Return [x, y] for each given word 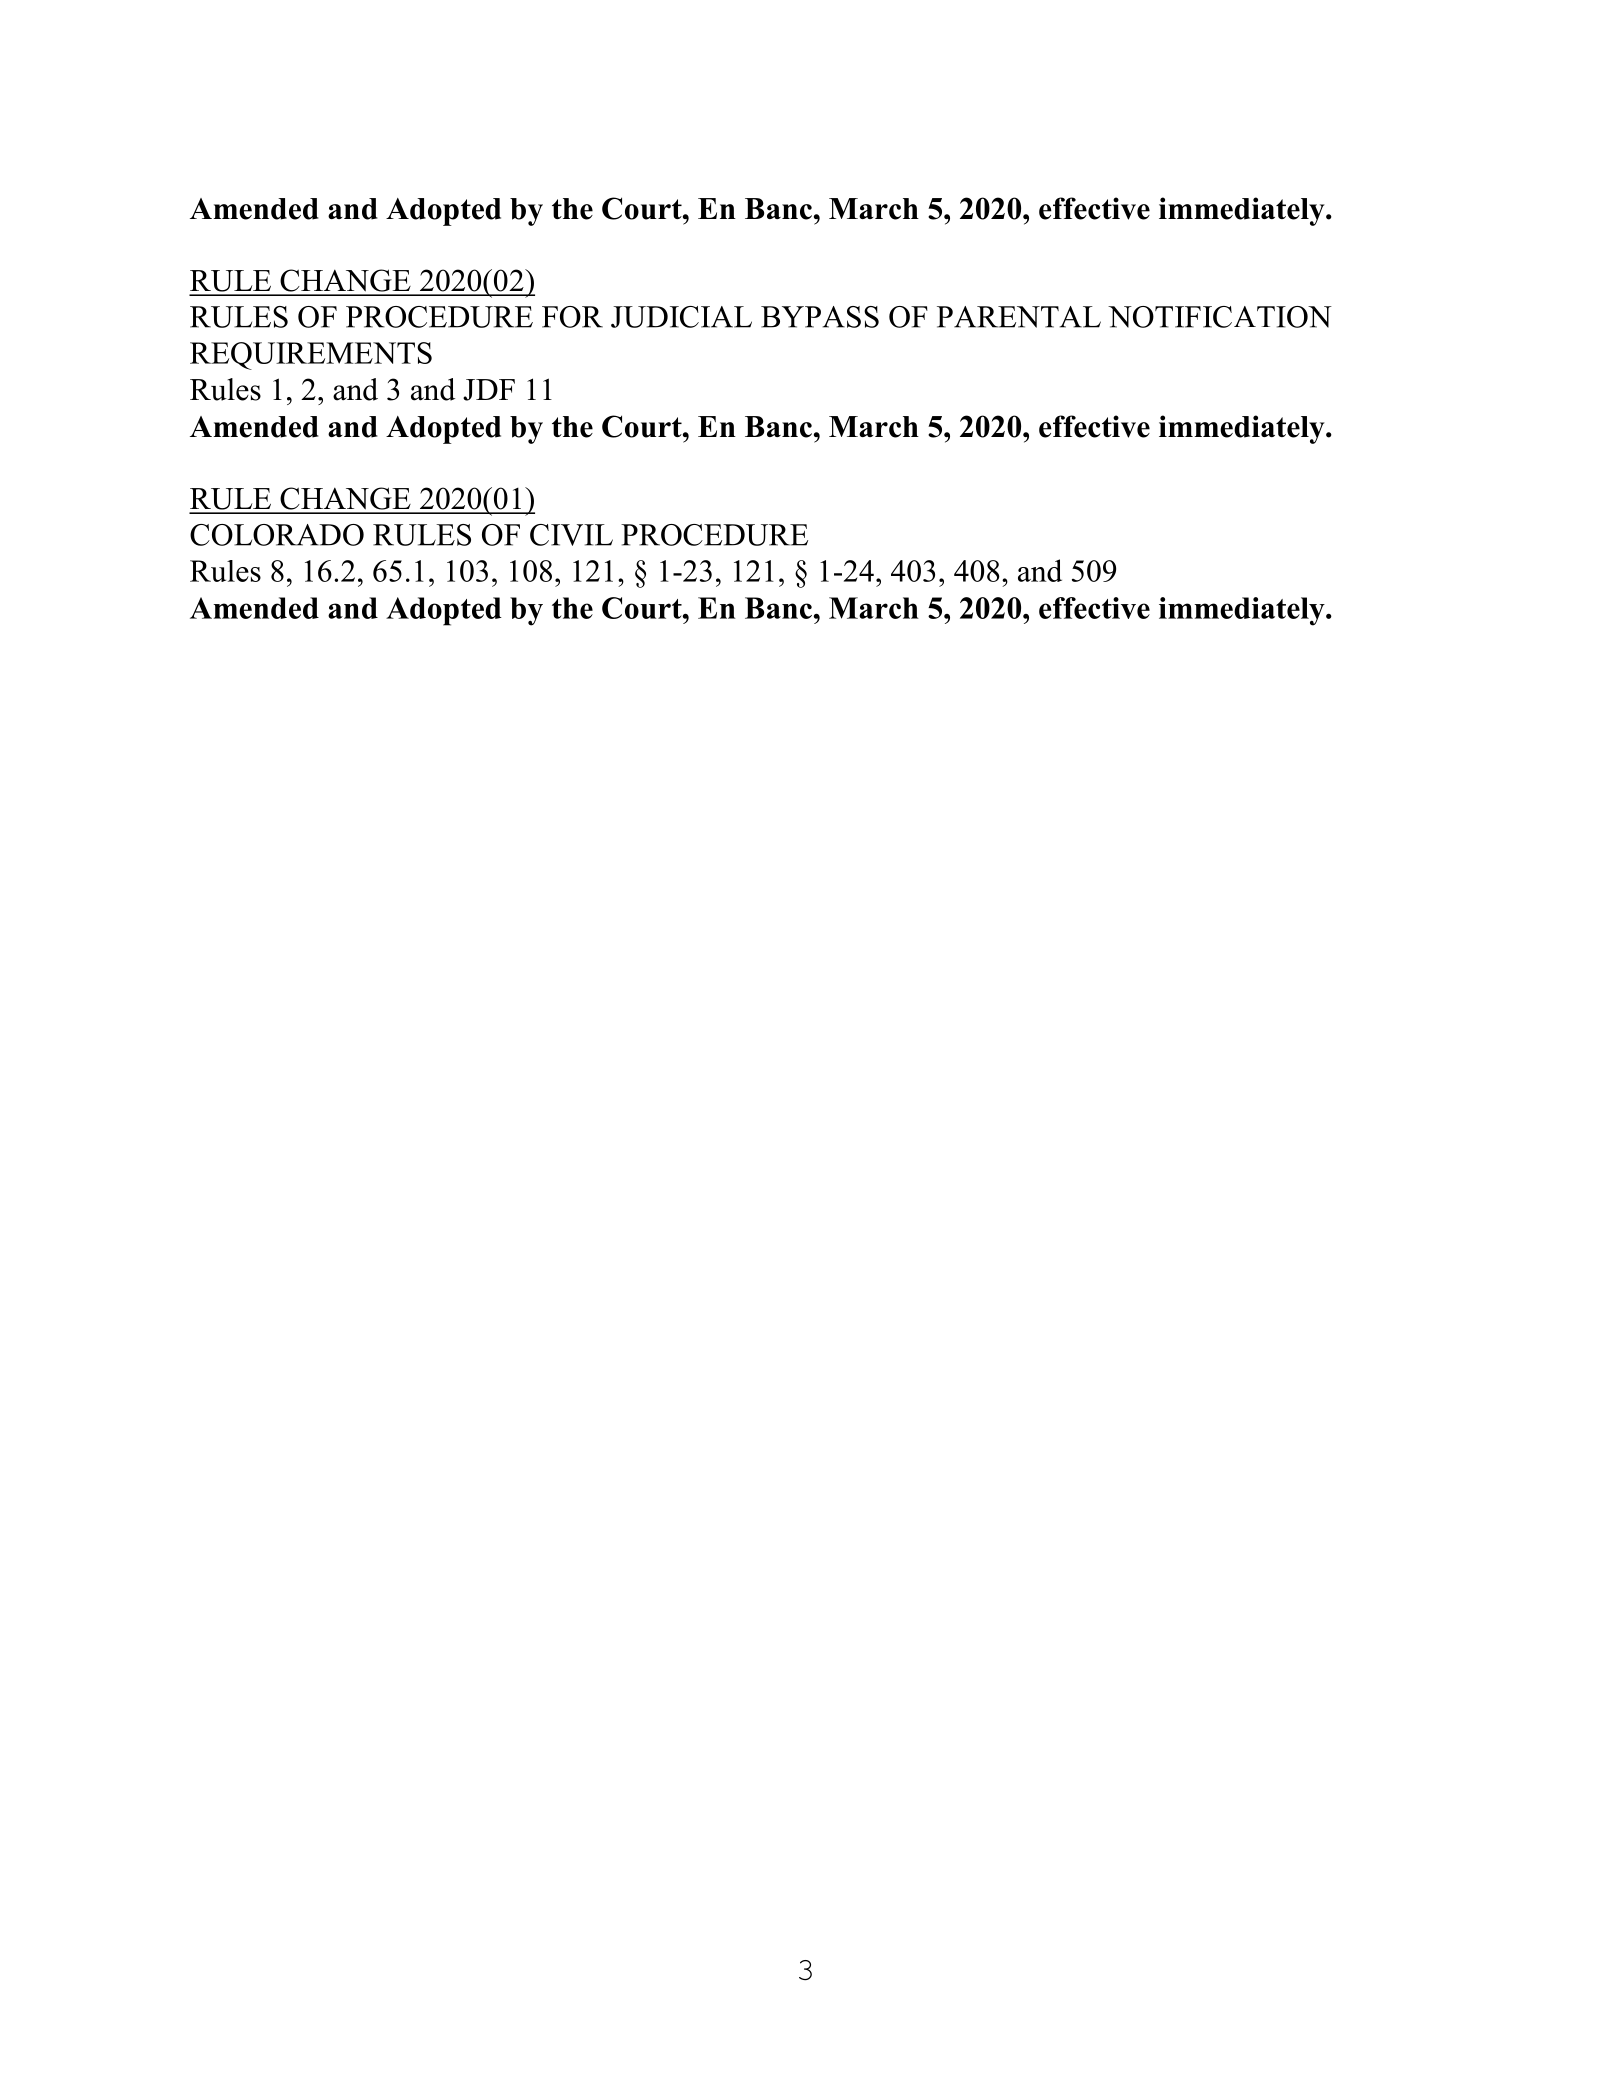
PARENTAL [1019, 317]
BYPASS [820, 317]
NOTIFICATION [1220, 317]
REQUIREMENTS [311, 356]
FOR [572, 317]
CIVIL [571, 535]
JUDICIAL [681, 317]
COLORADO [277, 535]
